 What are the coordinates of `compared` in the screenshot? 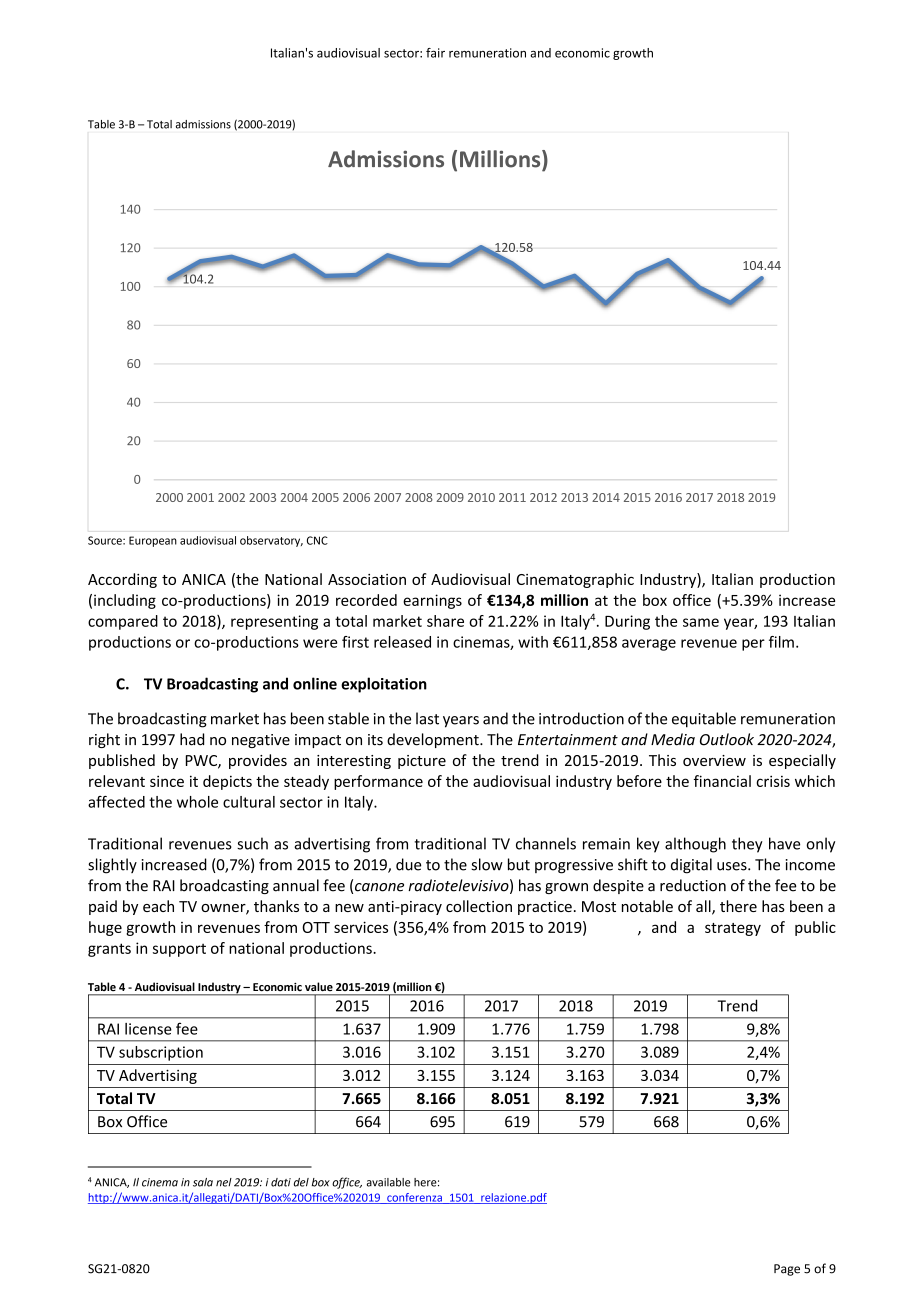 It's located at (123, 622).
